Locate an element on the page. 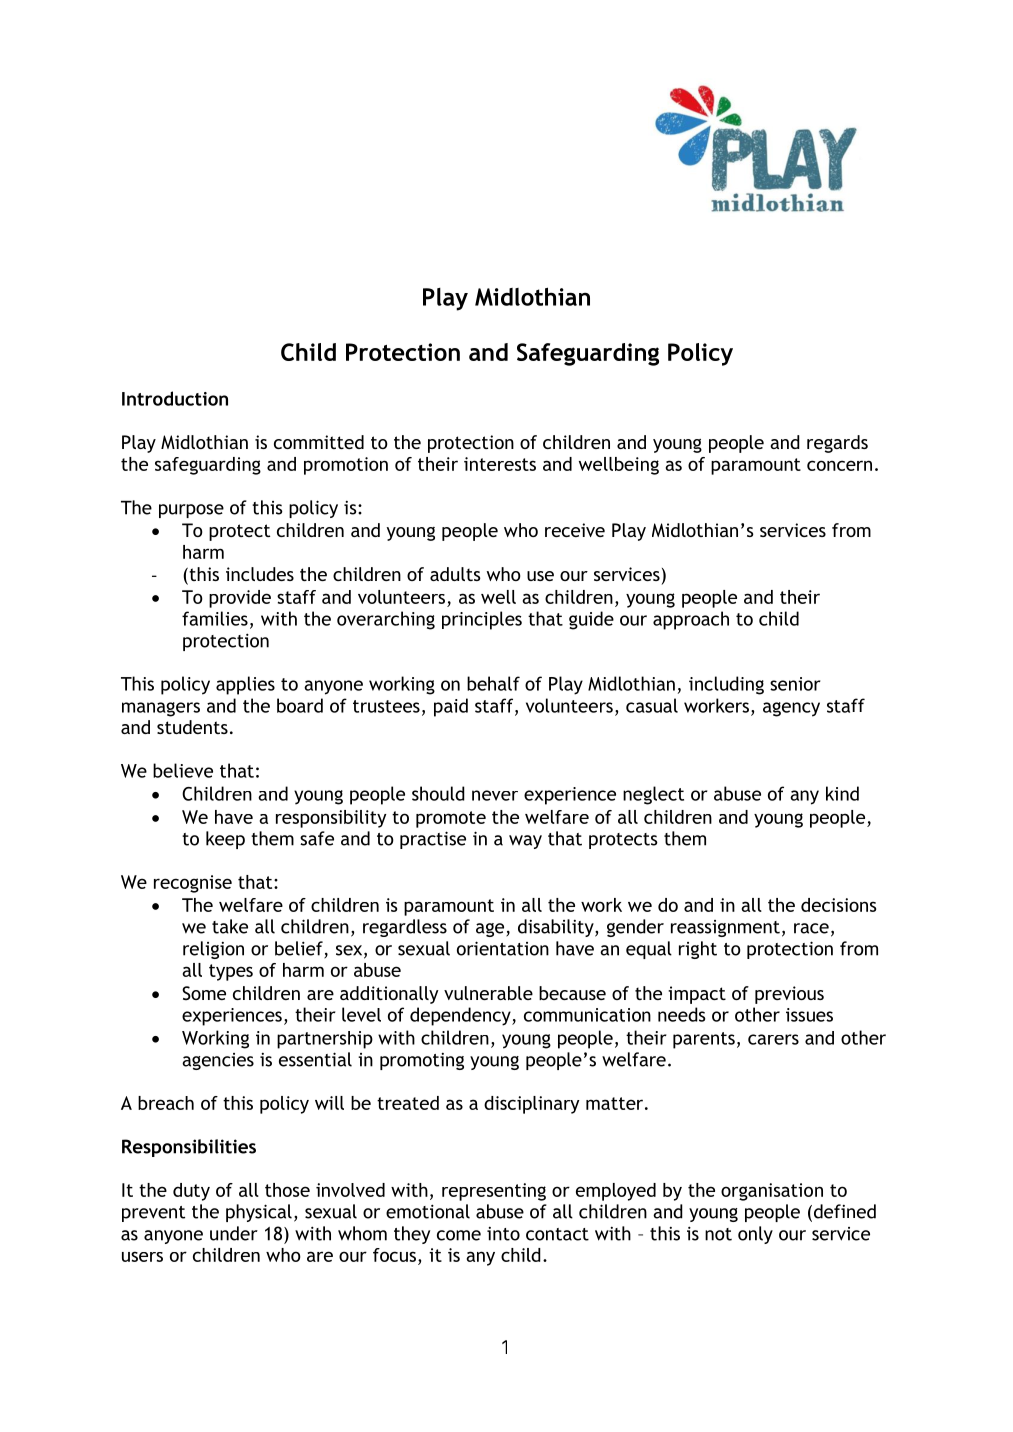 The width and height of the page is (1013, 1432). kind is located at coordinates (842, 793).
